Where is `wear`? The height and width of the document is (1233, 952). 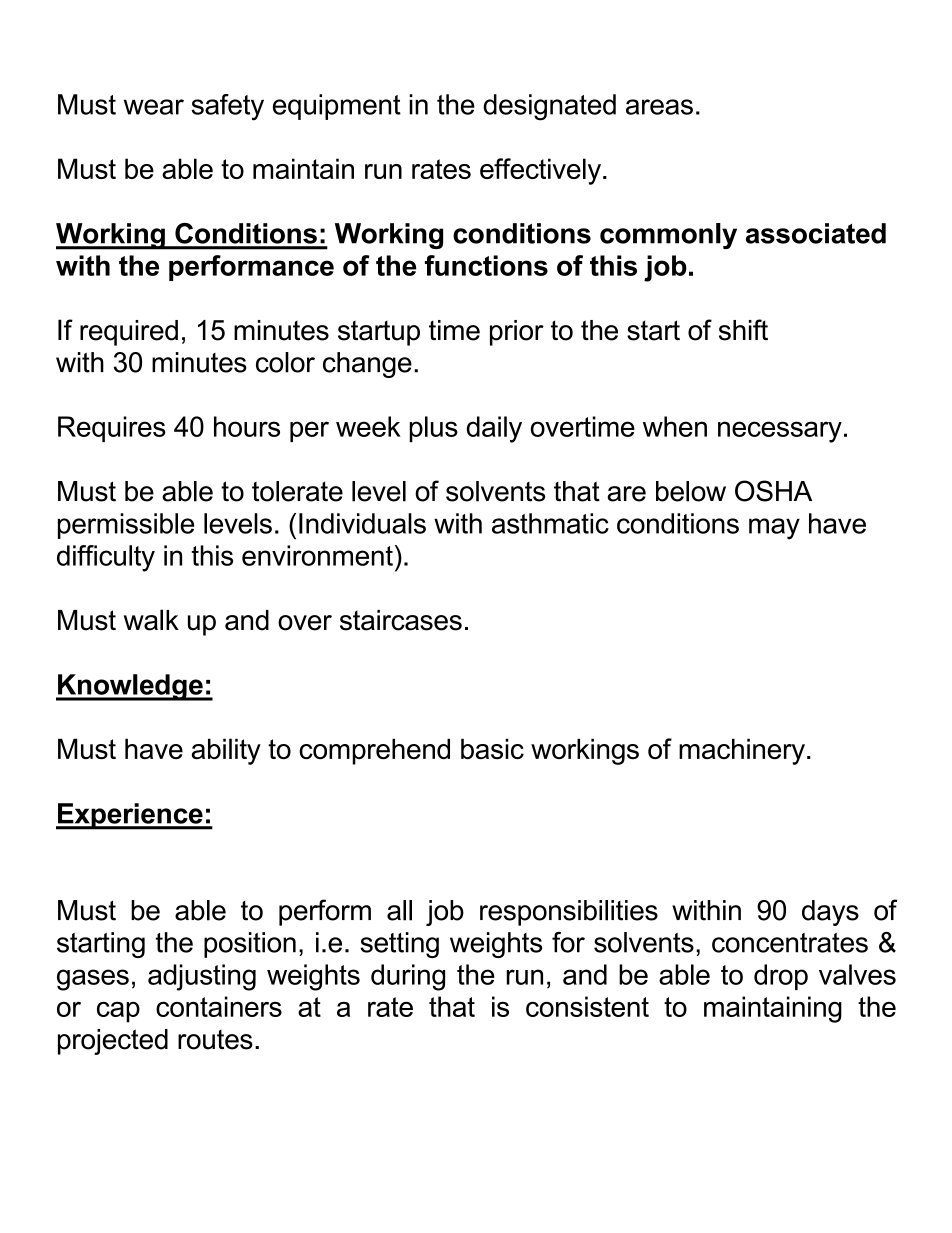 wear is located at coordinates (154, 107).
